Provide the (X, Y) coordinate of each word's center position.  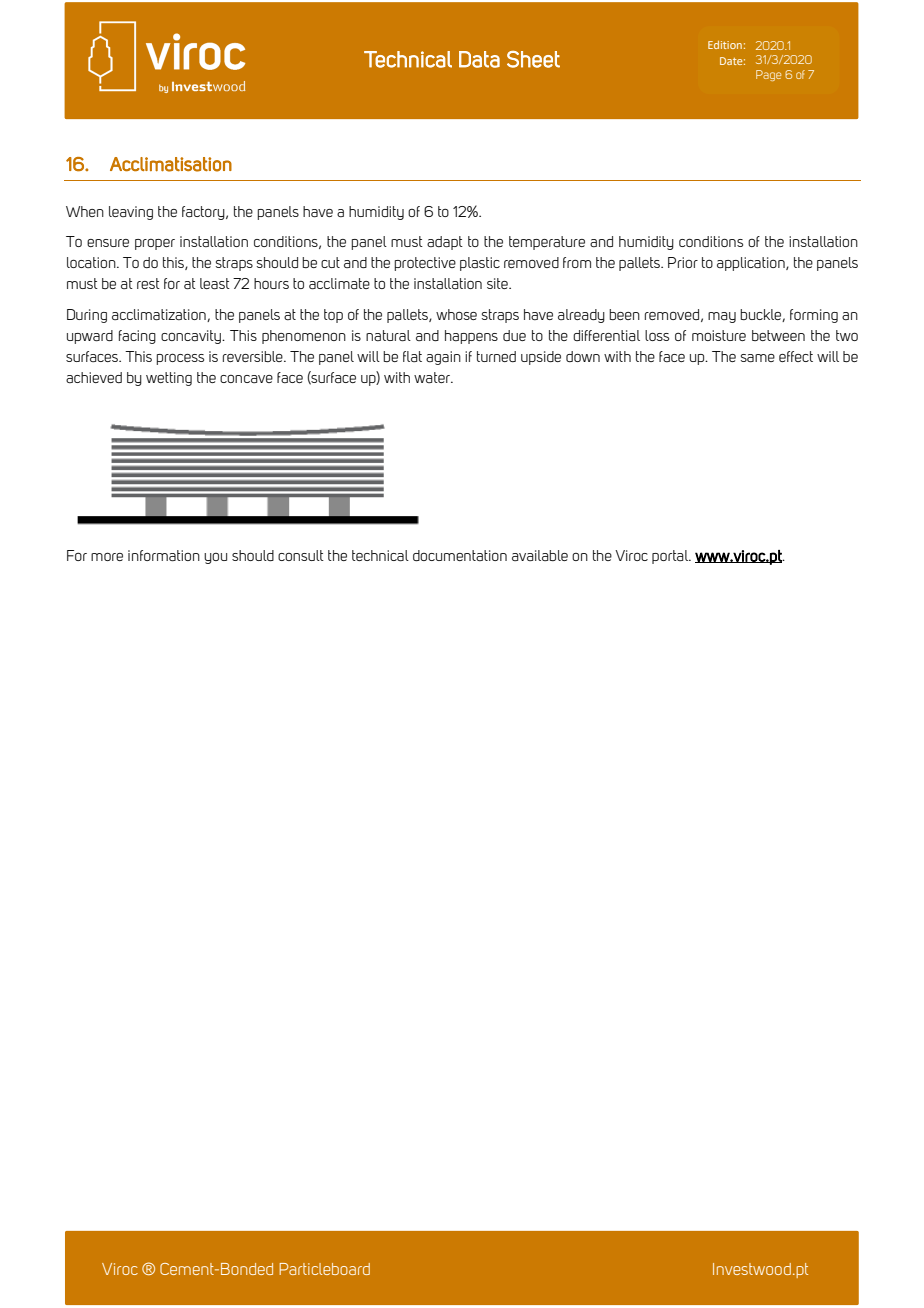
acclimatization (160, 315)
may (722, 317)
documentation (460, 555)
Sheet (533, 59)
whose (456, 314)
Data (479, 59)
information (164, 555)
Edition (725, 45)
